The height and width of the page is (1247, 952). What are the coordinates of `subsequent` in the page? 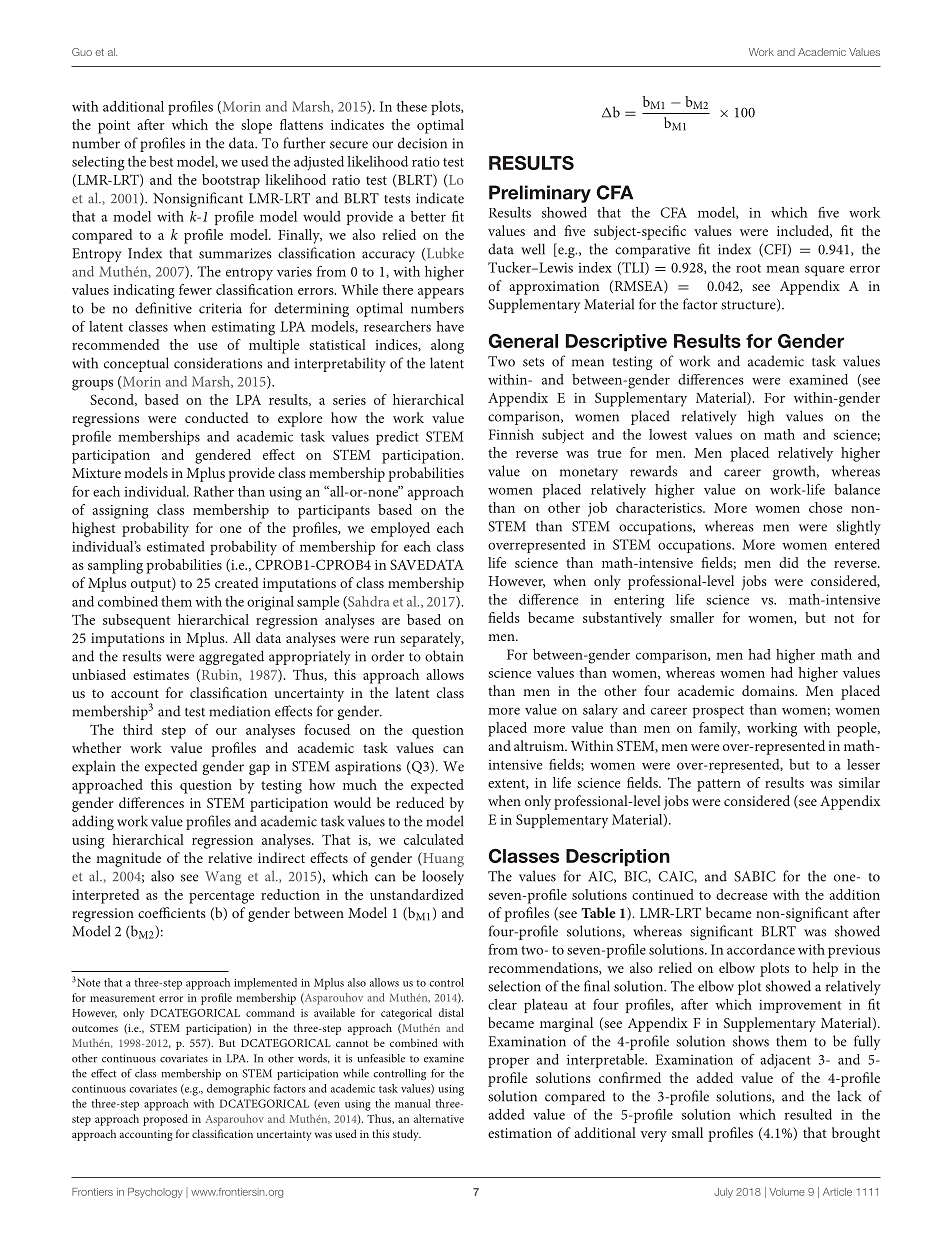 It's located at (136, 621).
